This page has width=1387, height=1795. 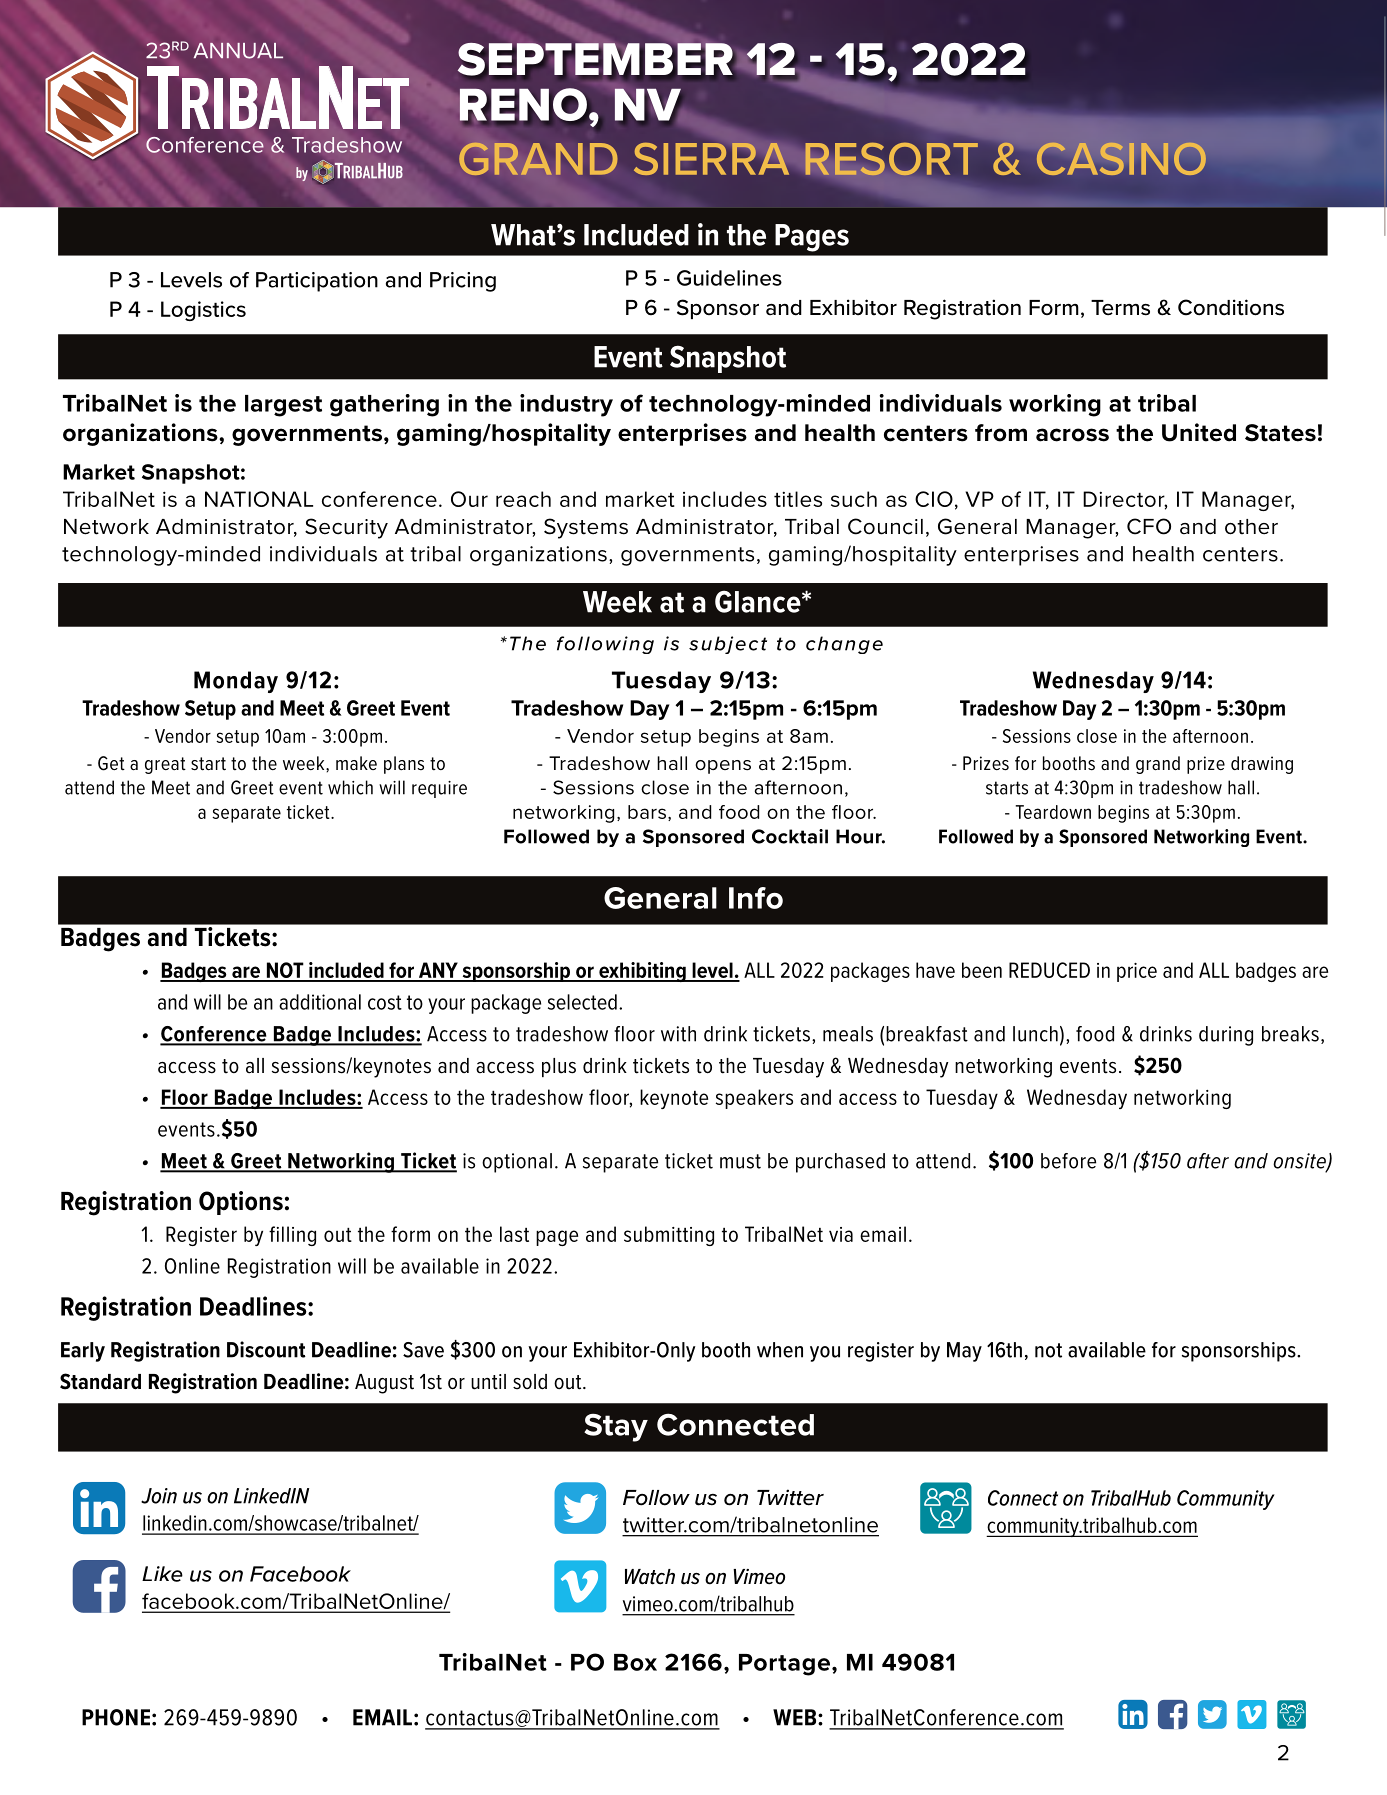 I want to click on ANNUAL, so click(x=238, y=51).
